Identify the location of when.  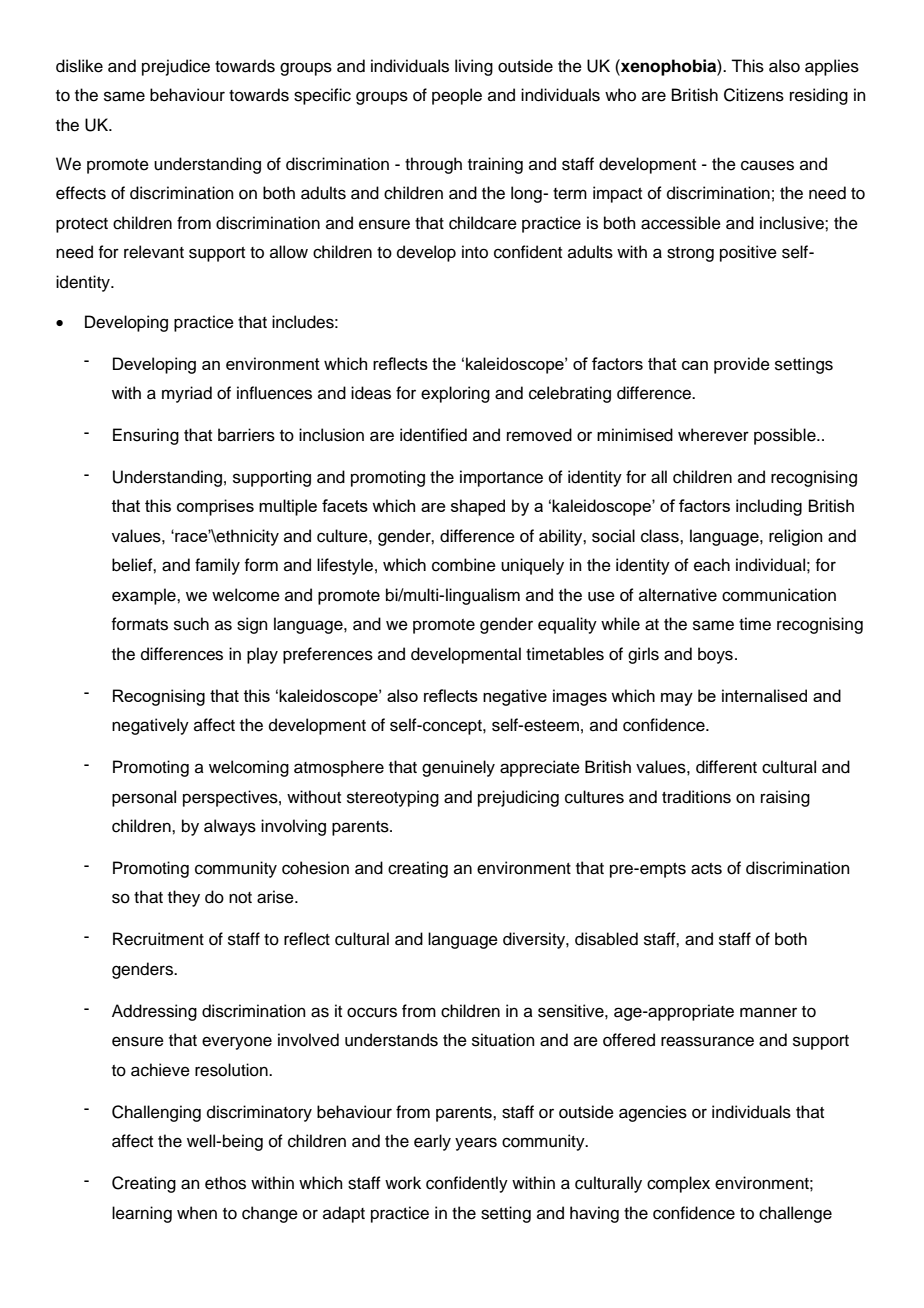
(197, 1213).
